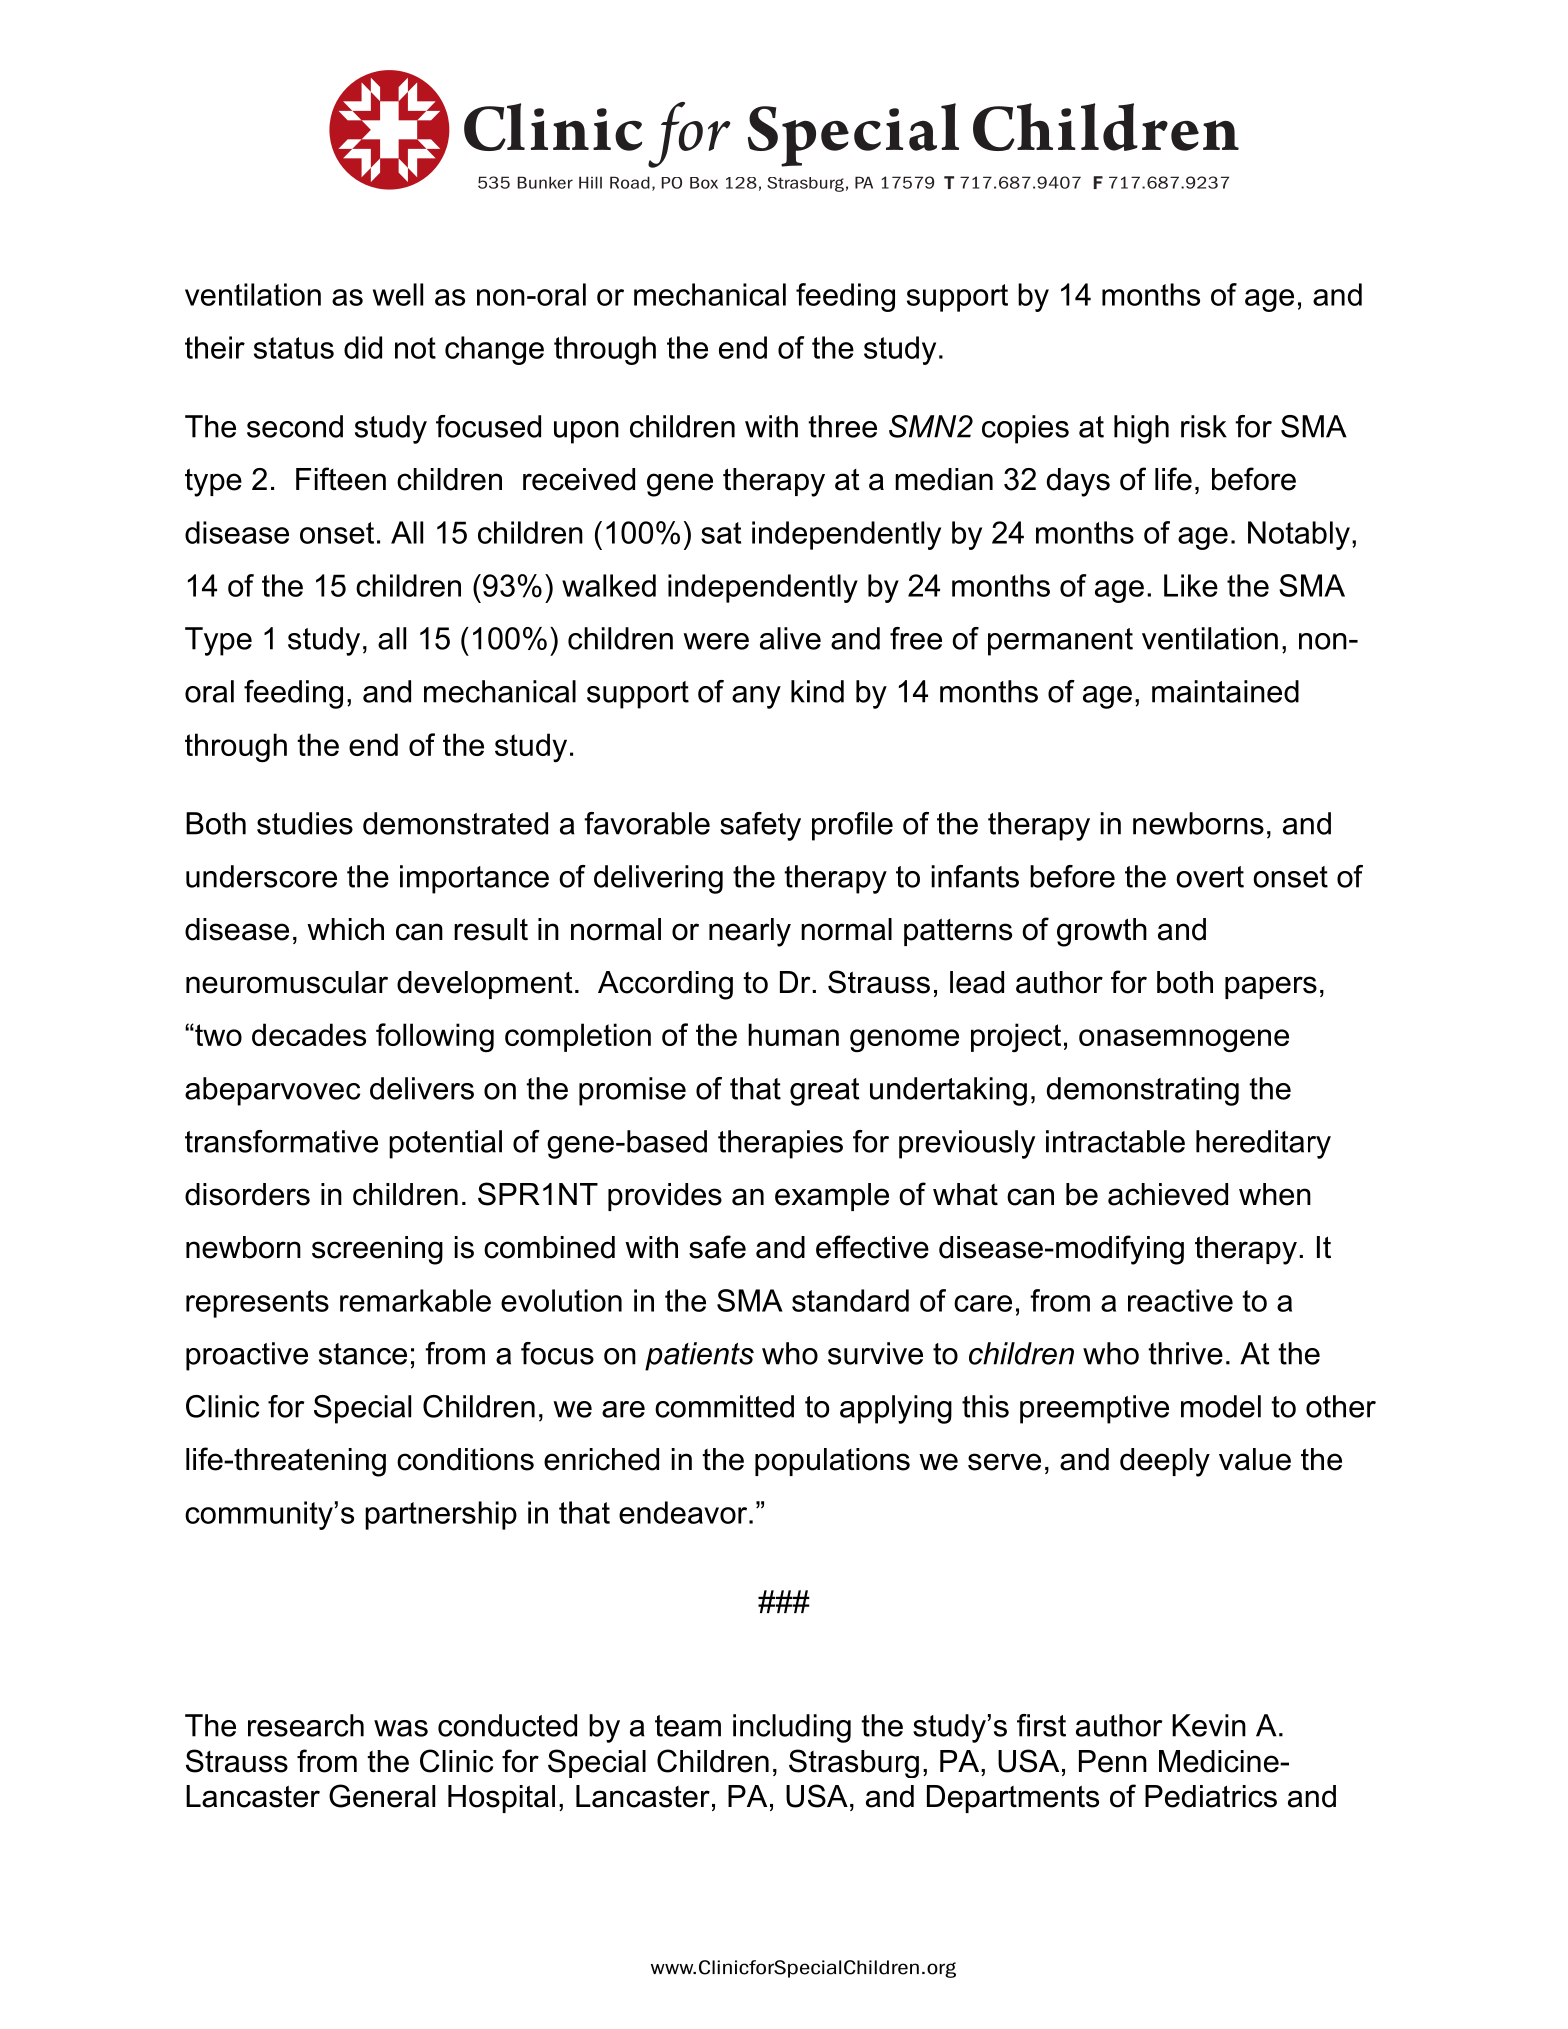 The width and height of the image is (1568, 2029). Describe the element at coordinates (287, 982) in the image. I see `neuromuscular` at that location.
